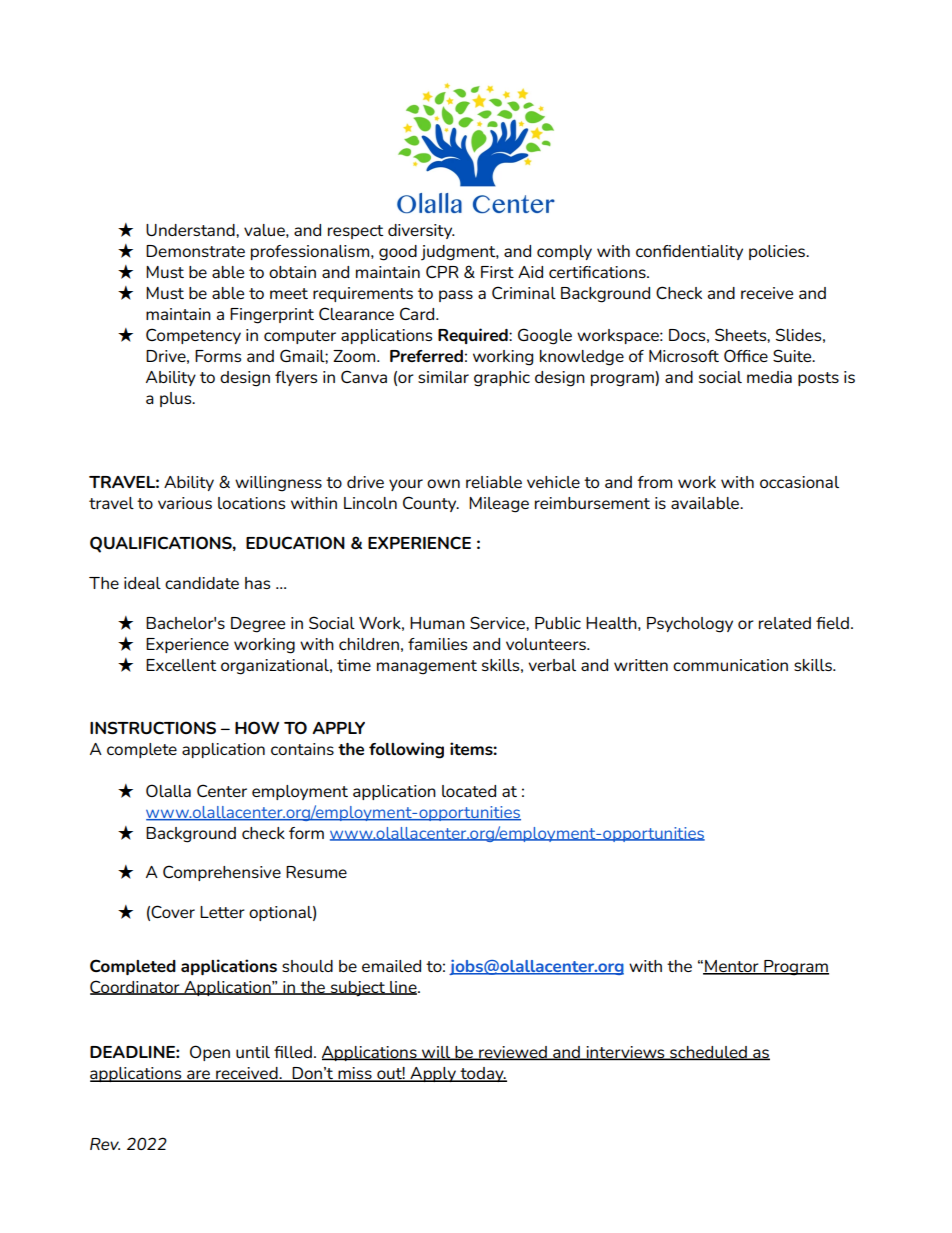 This screenshot has width=952, height=1233. What do you see at coordinates (785, 623) in the screenshot?
I see `related` at bounding box center [785, 623].
